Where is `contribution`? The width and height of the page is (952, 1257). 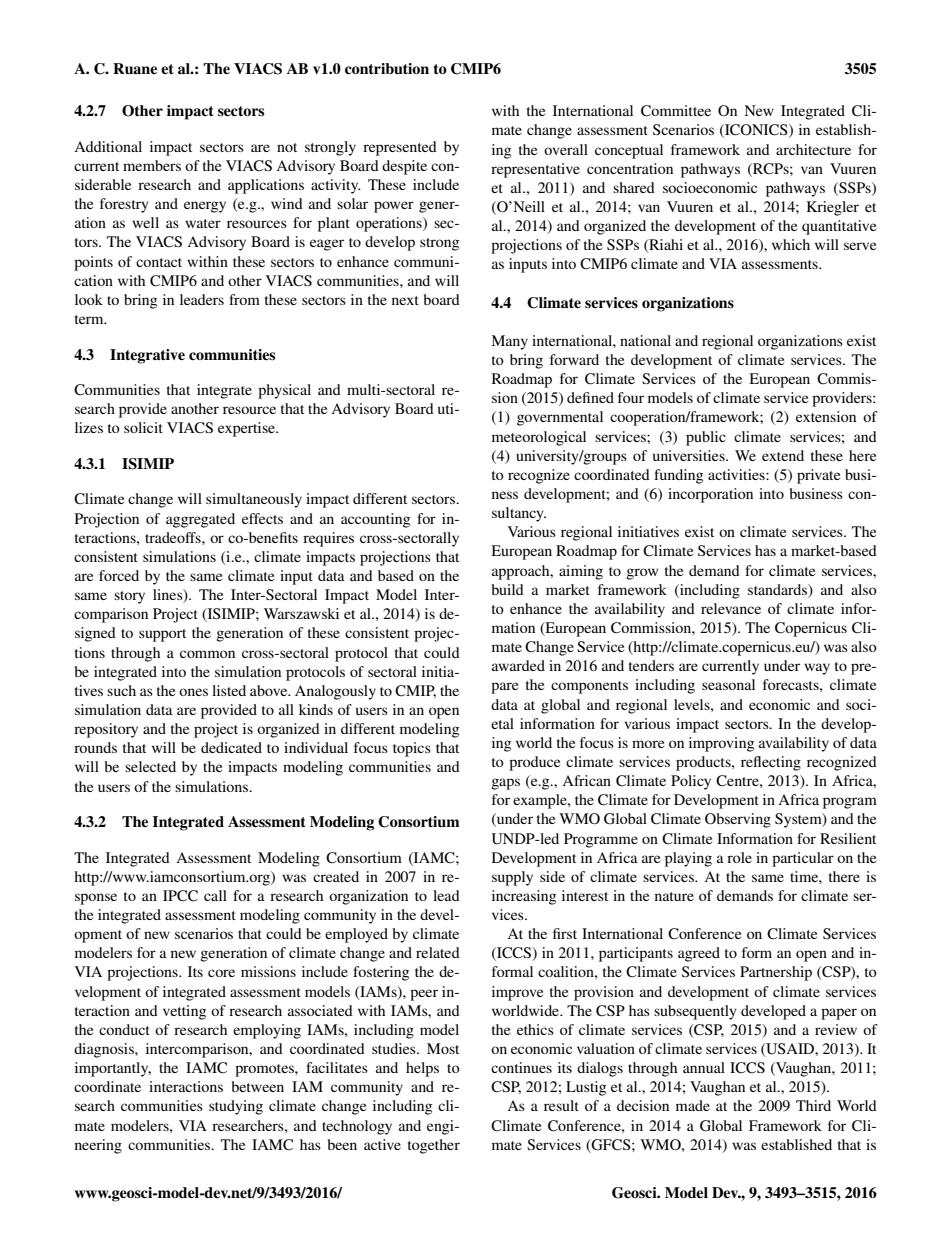 contribution is located at coordinates (387, 69).
